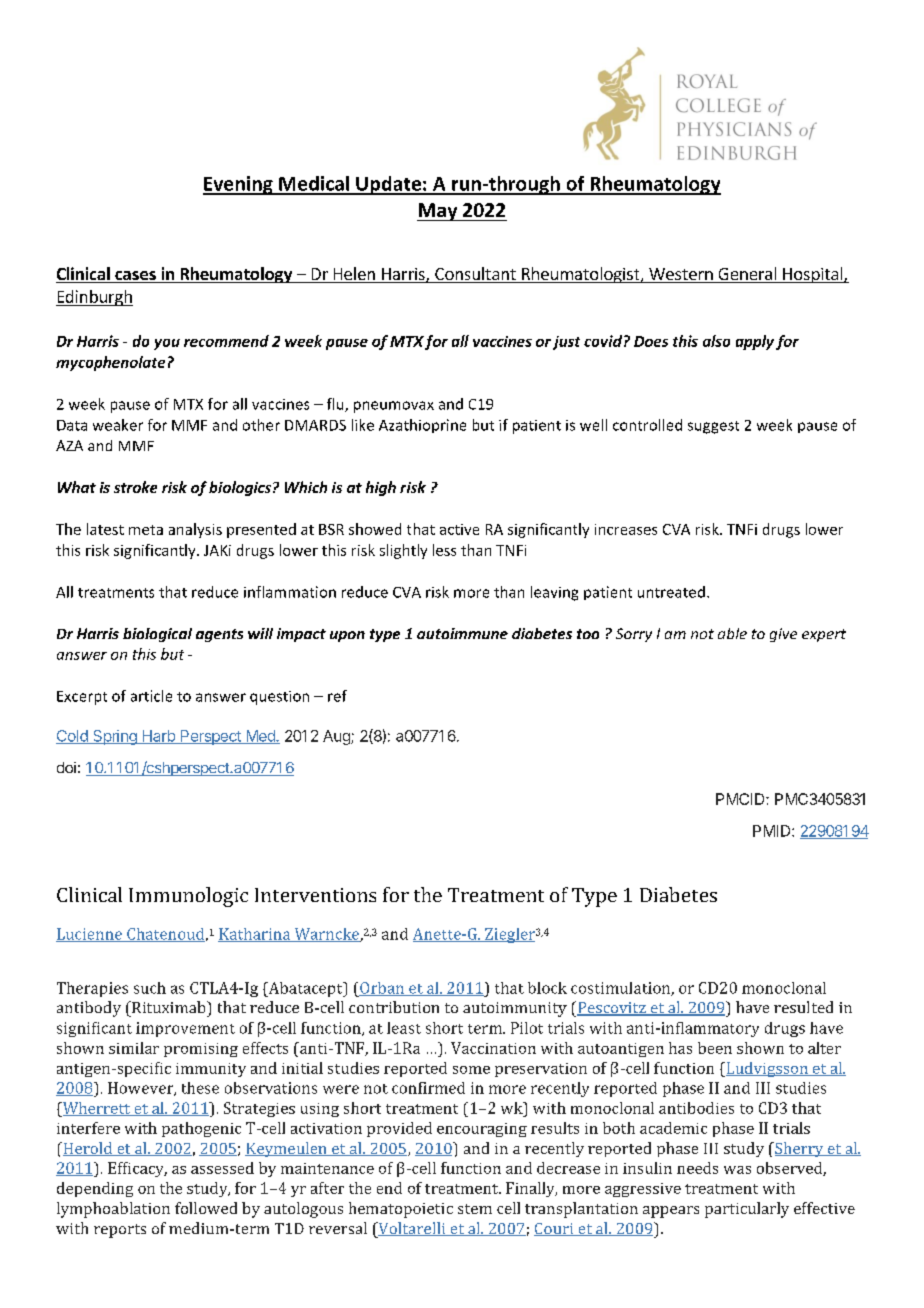 The height and width of the screenshot is (1308, 924). Describe the element at coordinates (438, 212) in the screenshot. I see `May` at that location.
